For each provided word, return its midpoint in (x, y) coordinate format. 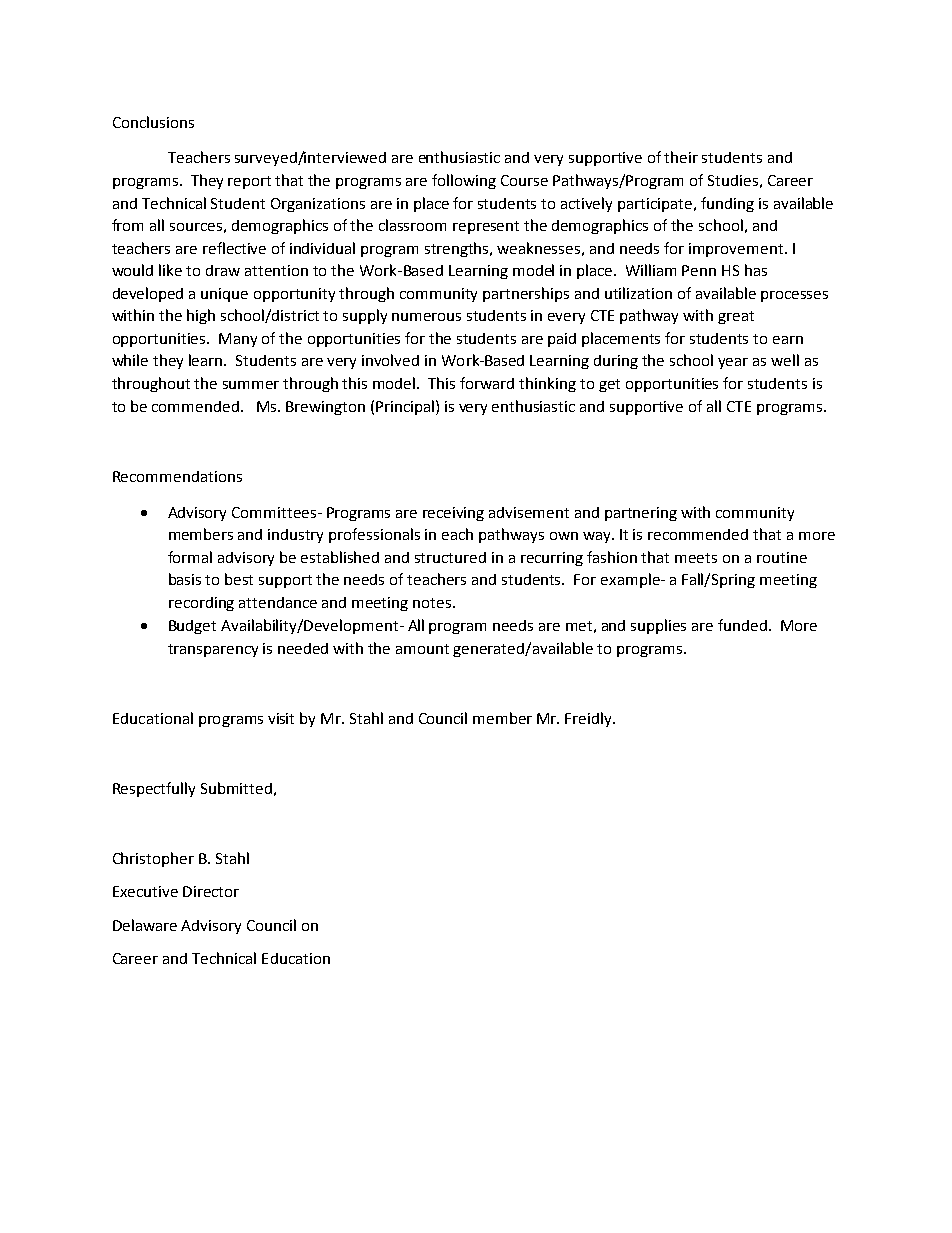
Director (211, 891)
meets (696, 558)
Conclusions (153, 122)
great (736, 317)
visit (281, 718)
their (681, 157)
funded (742, 625)
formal (190, 557)
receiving (453, 514)
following (464, 181)
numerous (426, 317)
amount (422, 649)
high (201, 316)
